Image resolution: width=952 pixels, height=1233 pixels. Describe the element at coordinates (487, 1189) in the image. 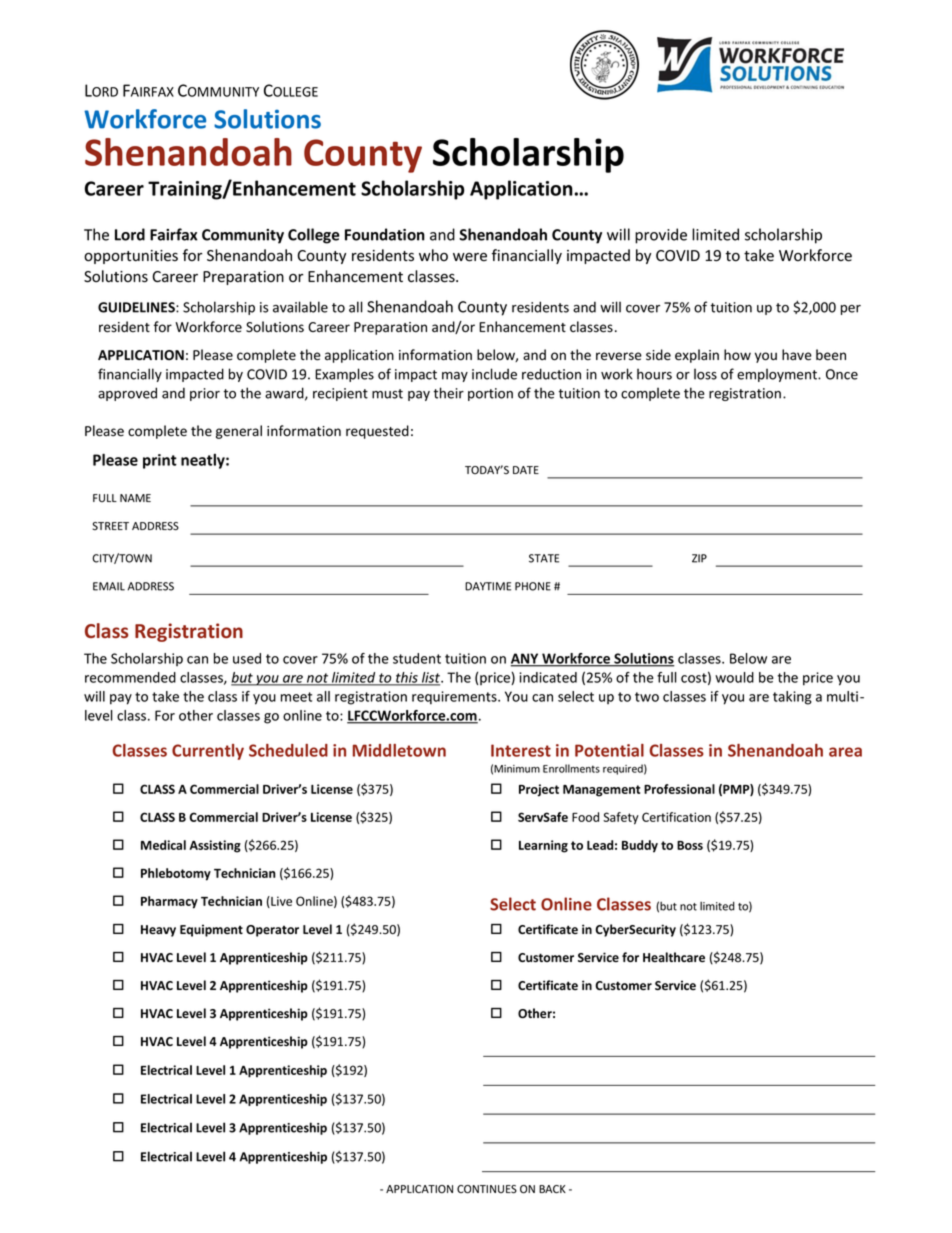

I see `CONTINUES` at that location.
